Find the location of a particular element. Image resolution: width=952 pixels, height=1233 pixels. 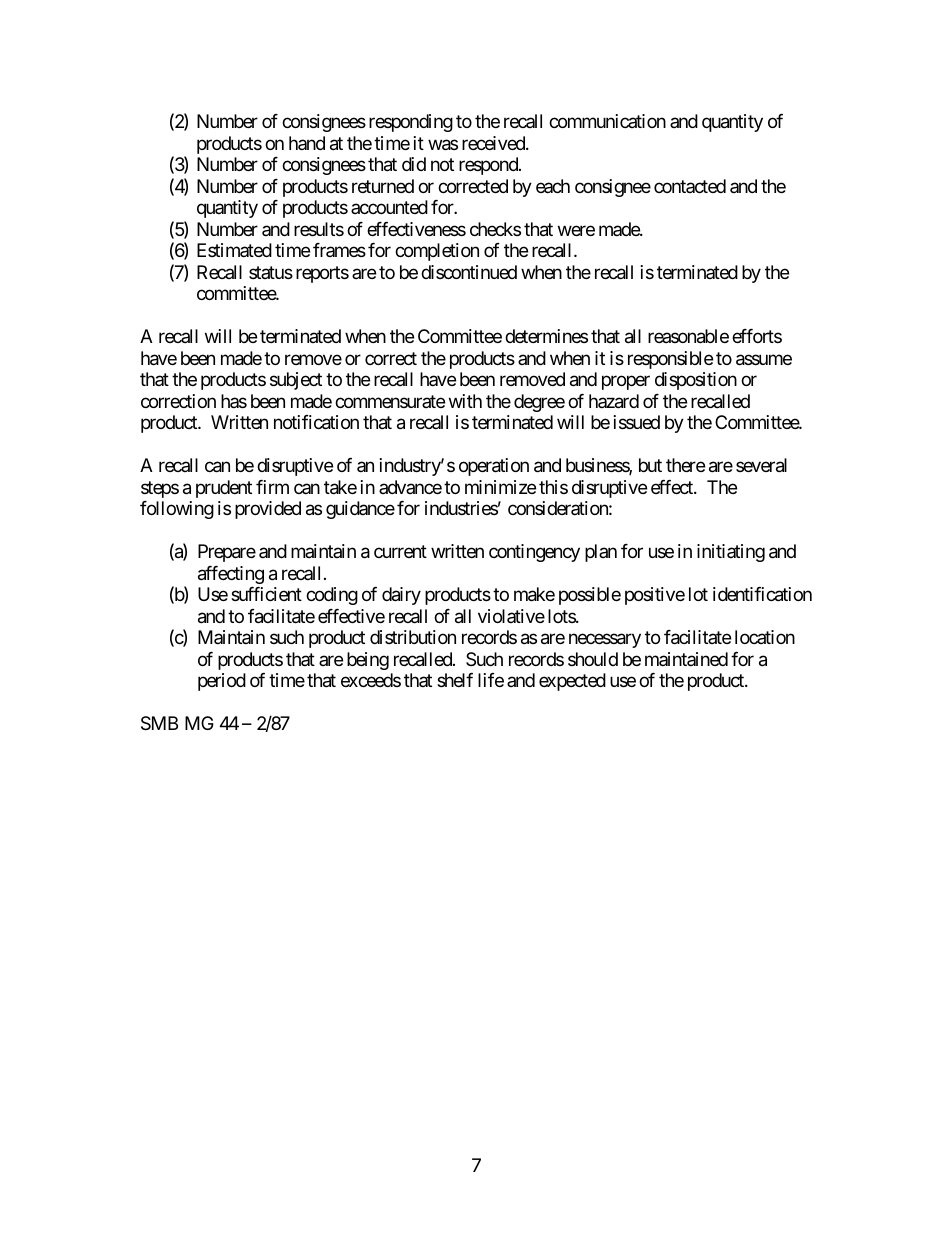

communication is located at coordinates (607, 121).
